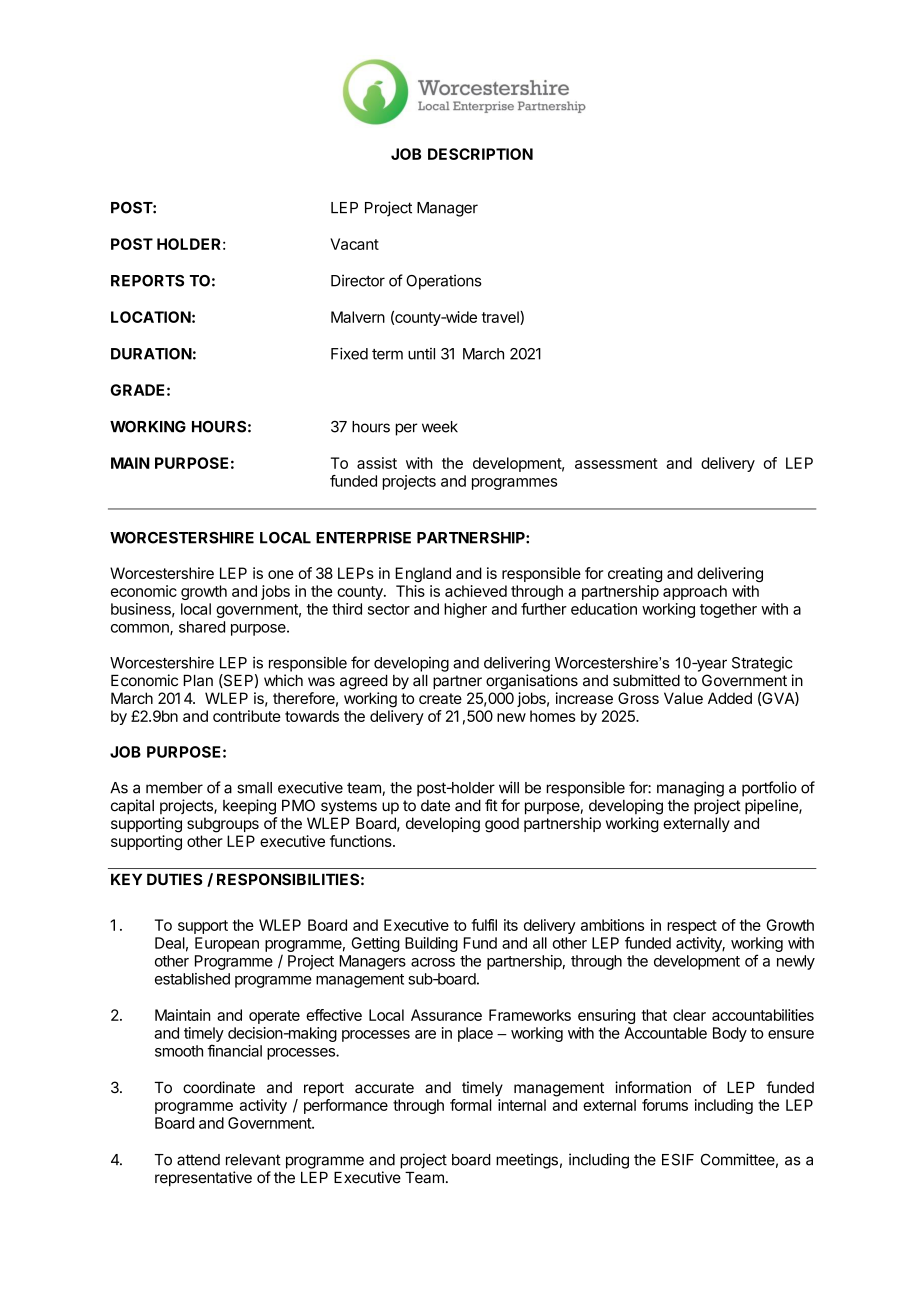 Image resolution: width=924 pixels, height=1307 pixels. I want to click on attend, so click(198, 1160).
